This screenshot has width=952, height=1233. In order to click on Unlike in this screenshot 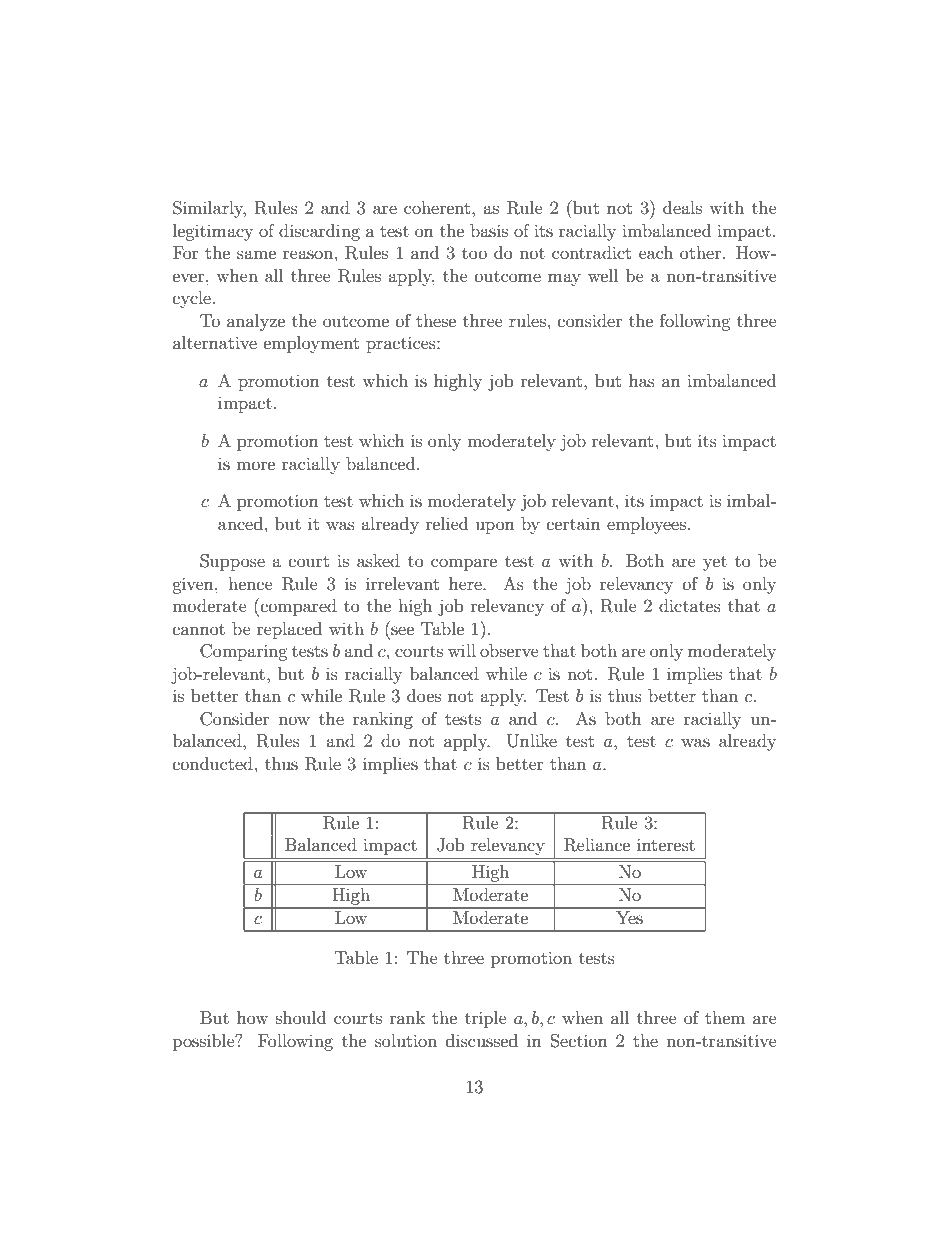, I will do `click(532, 741)`.
